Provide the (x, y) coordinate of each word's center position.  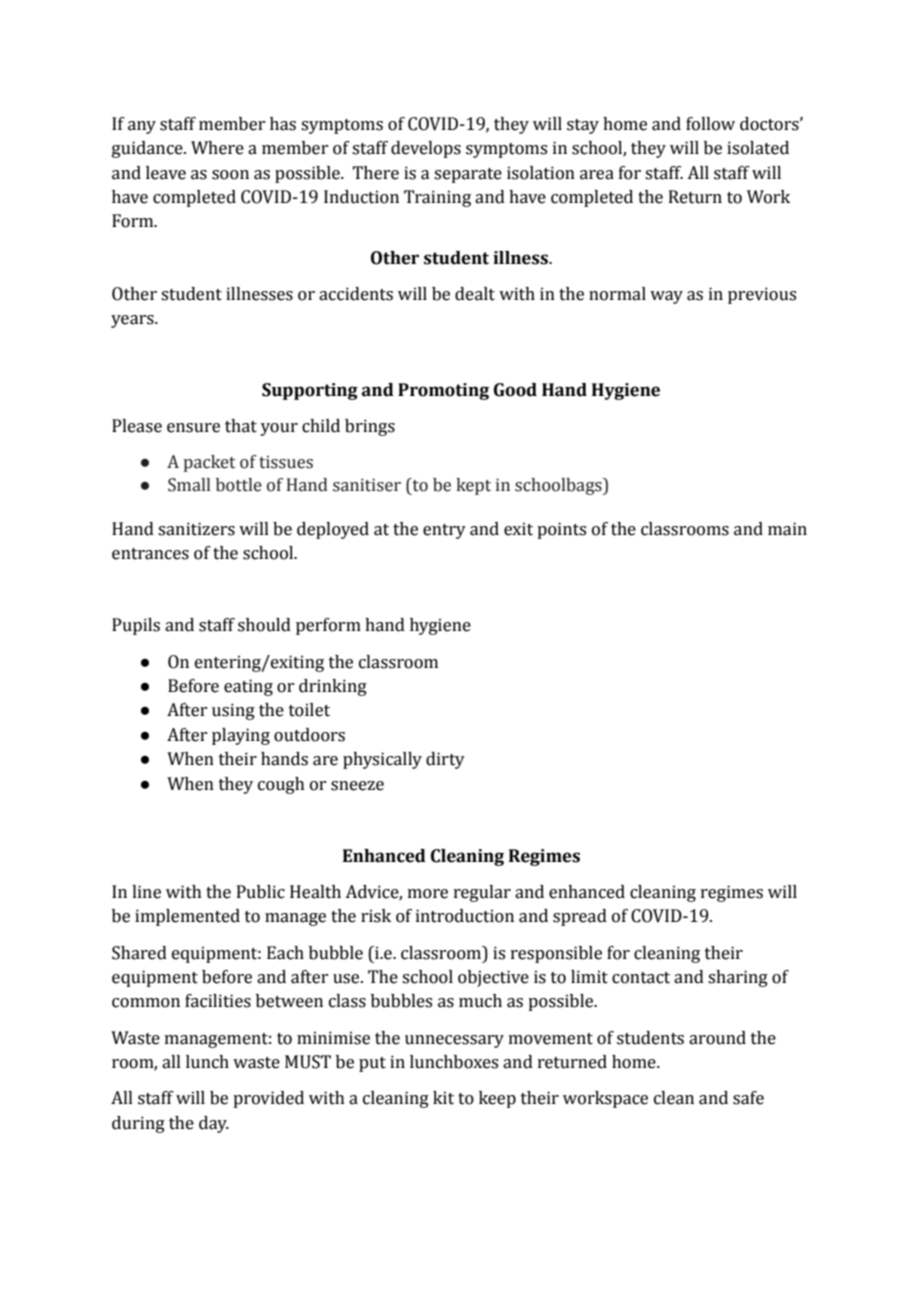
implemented (187, 917)
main (787, 529)
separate (468, 175)
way (666, 297)
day (214, 1124)
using (233, 711)
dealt (475, 294)
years (133, 321)
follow (710, 124)
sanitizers (196, 529)
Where (217, 148)
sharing (738, 978)
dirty (445, 760)
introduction (465, 916)
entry (444, 531)
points (561, 530)
